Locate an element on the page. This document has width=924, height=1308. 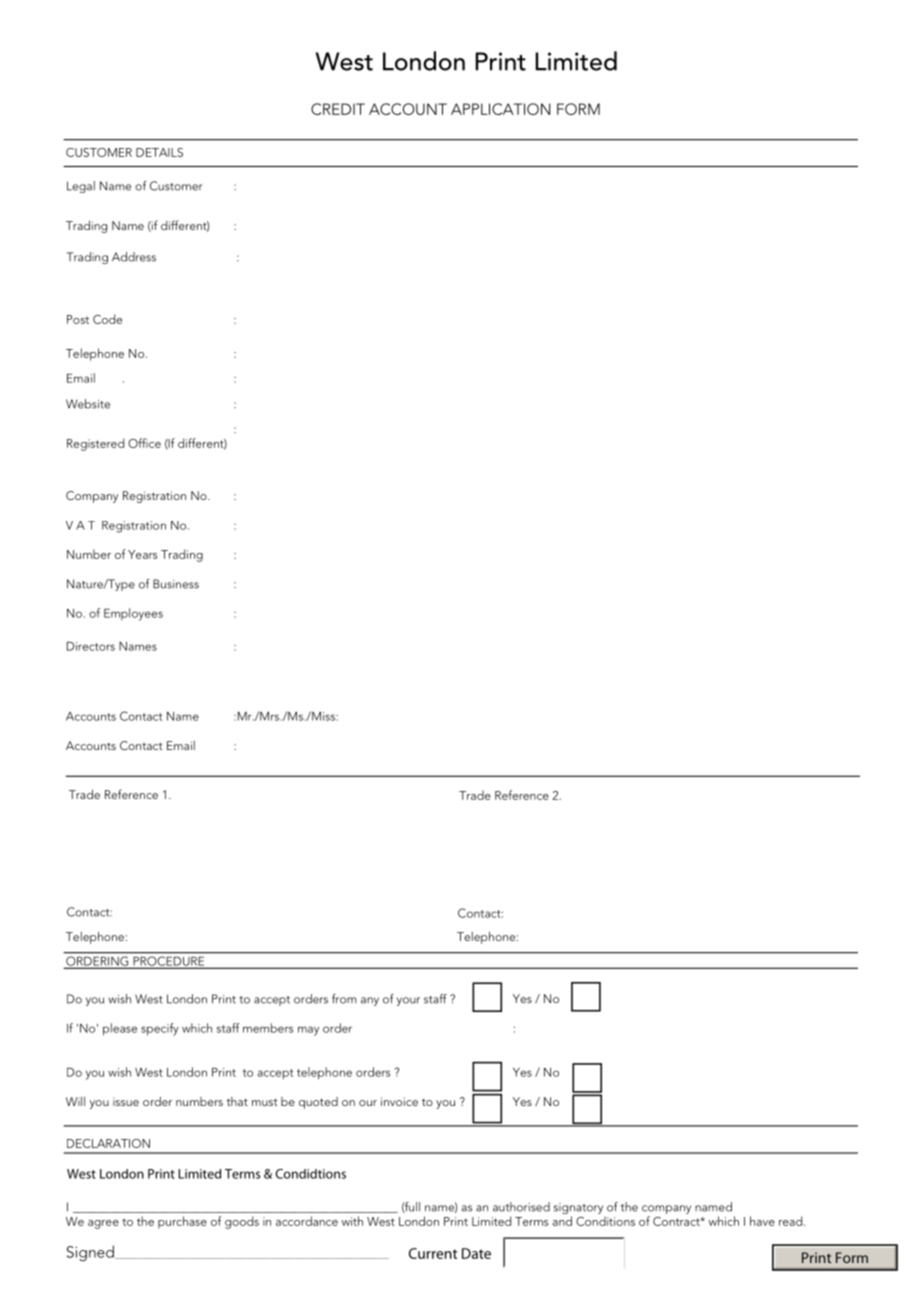
purchase is located at coordinates (182, 1222).
